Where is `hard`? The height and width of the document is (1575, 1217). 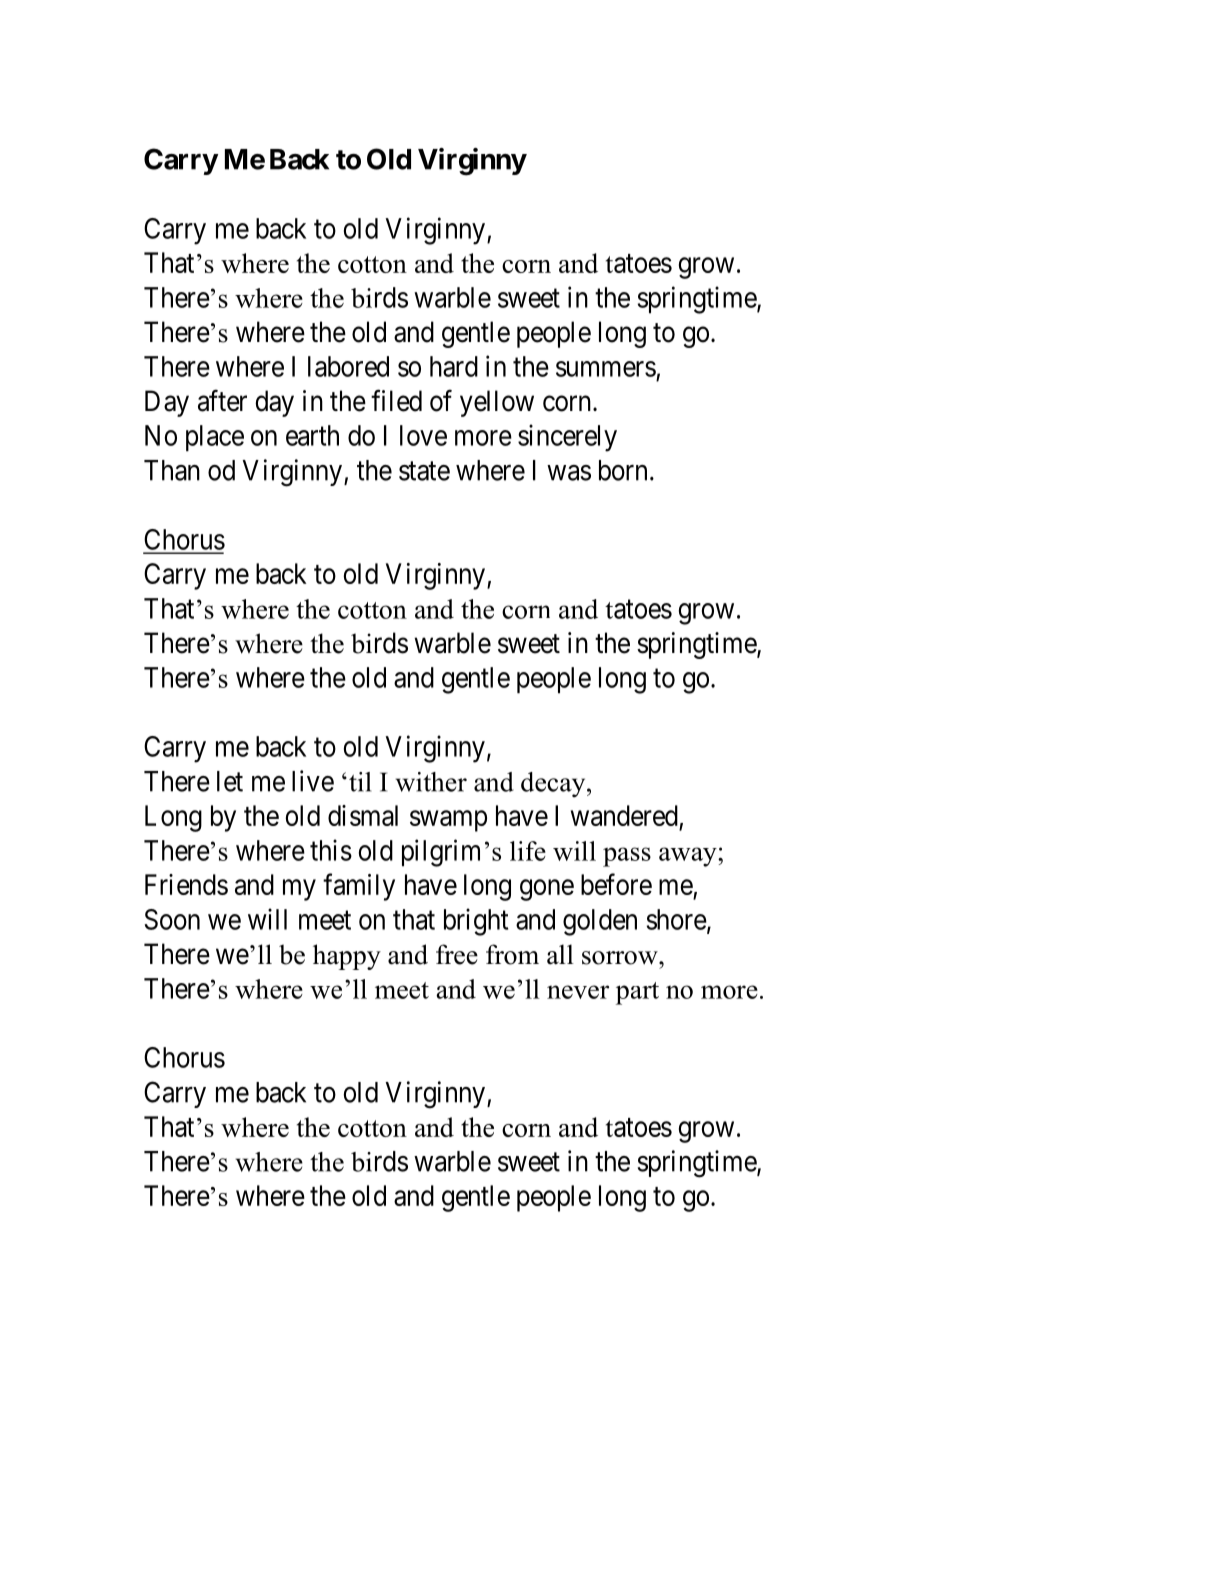 hard is located at coordinates (454, 366).
